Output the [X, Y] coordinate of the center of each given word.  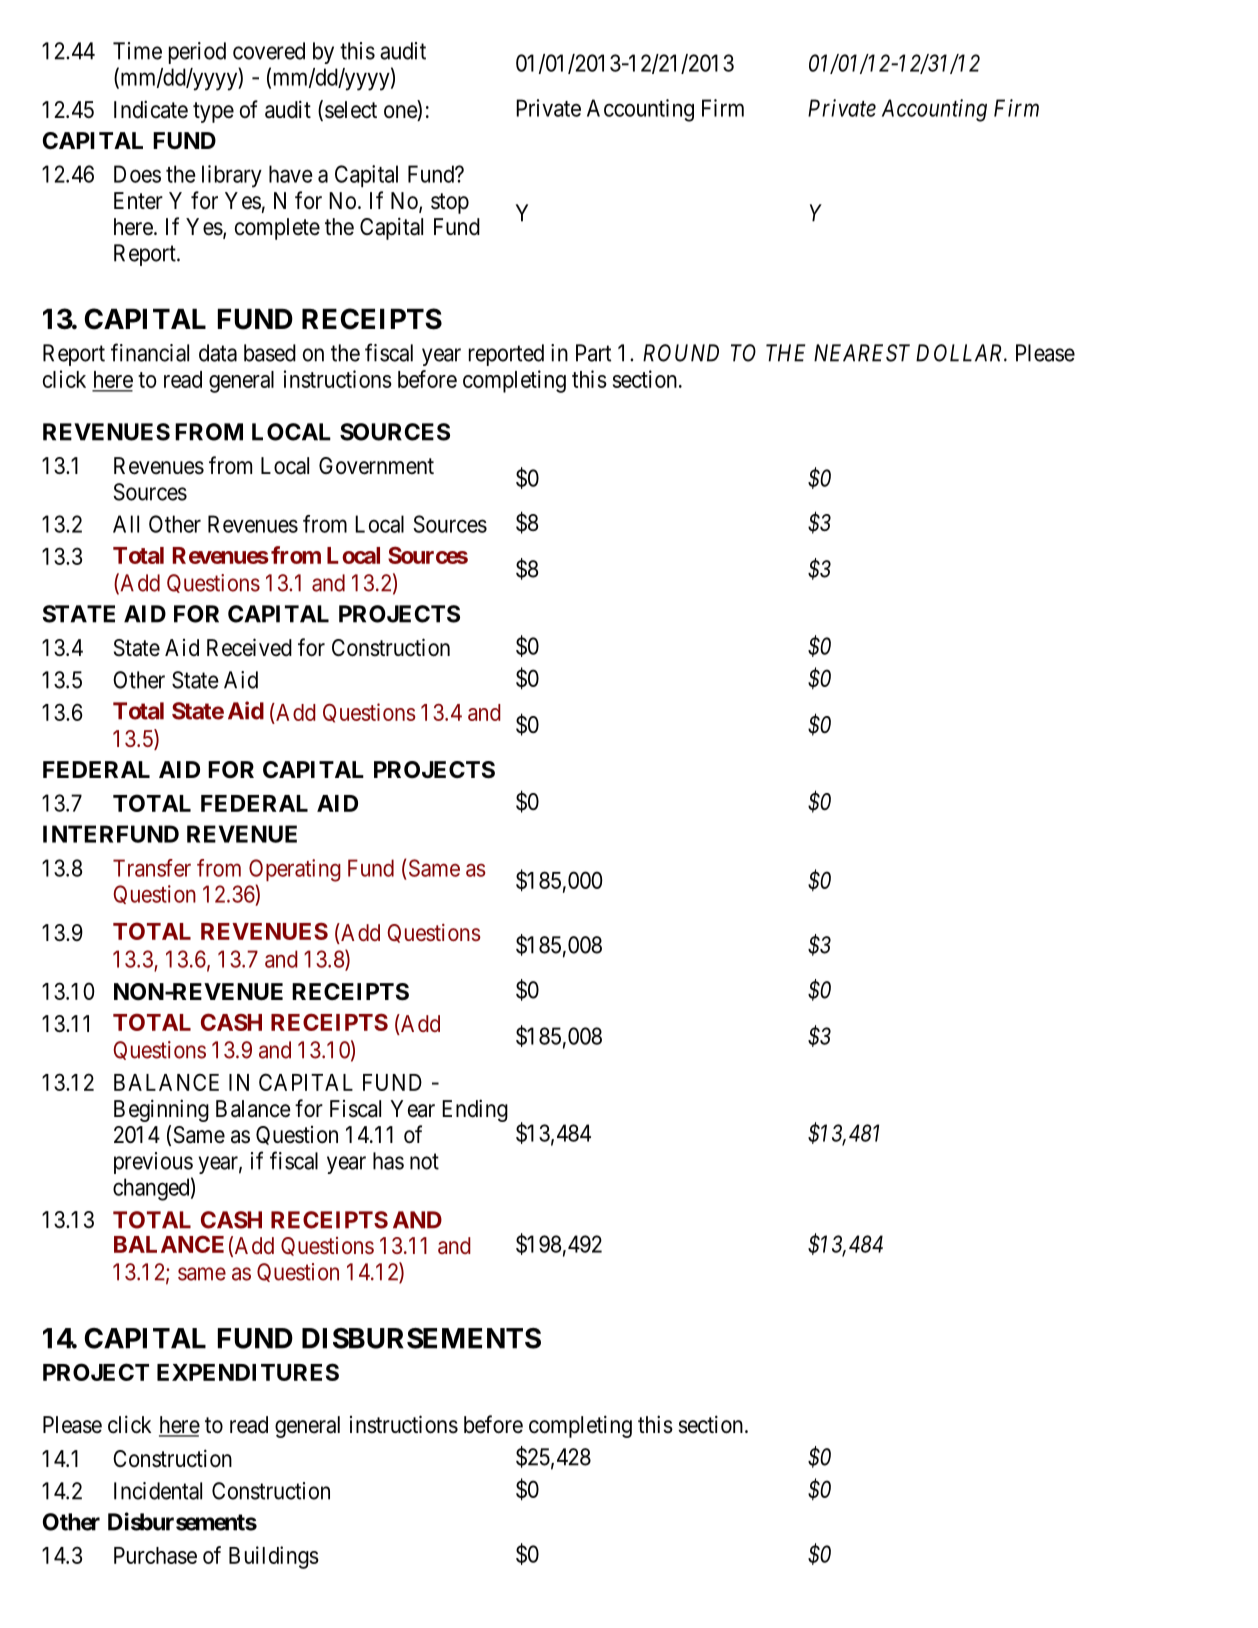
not [424, 1161]
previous [153, 1163]
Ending [475, 1110]
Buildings [274, 1557]
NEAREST [862, 353]
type [213, 112]
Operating [295, 870]
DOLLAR [960, 353]
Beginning [161, 1110]
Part [593, 353]
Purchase [155, 1555]
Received [249, 647]
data [218, 353]
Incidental [158, 1491]
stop [450, 203]
